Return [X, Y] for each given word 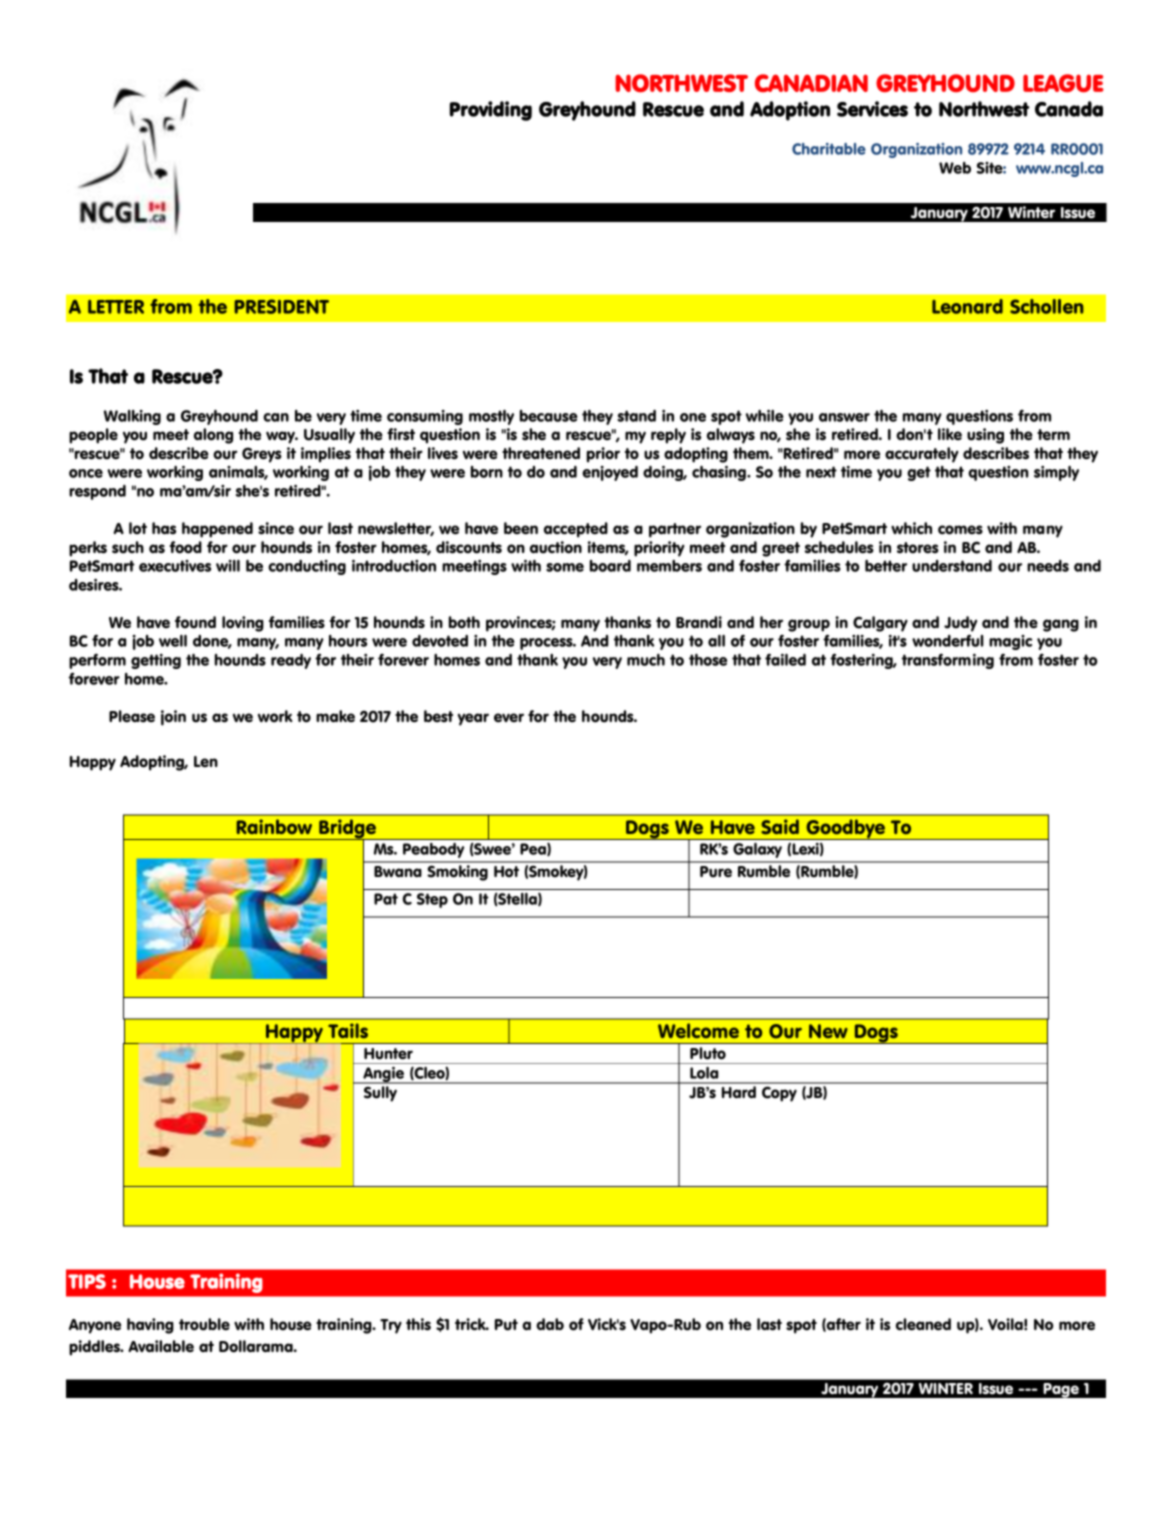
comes [960, 530]
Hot [506, 872]
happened [217, 530]
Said [780, 827]
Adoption [790, 111]
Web [955, 168]
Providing [491, 111]
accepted [576, 530]
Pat [386, 899]
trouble [204, 1324]
